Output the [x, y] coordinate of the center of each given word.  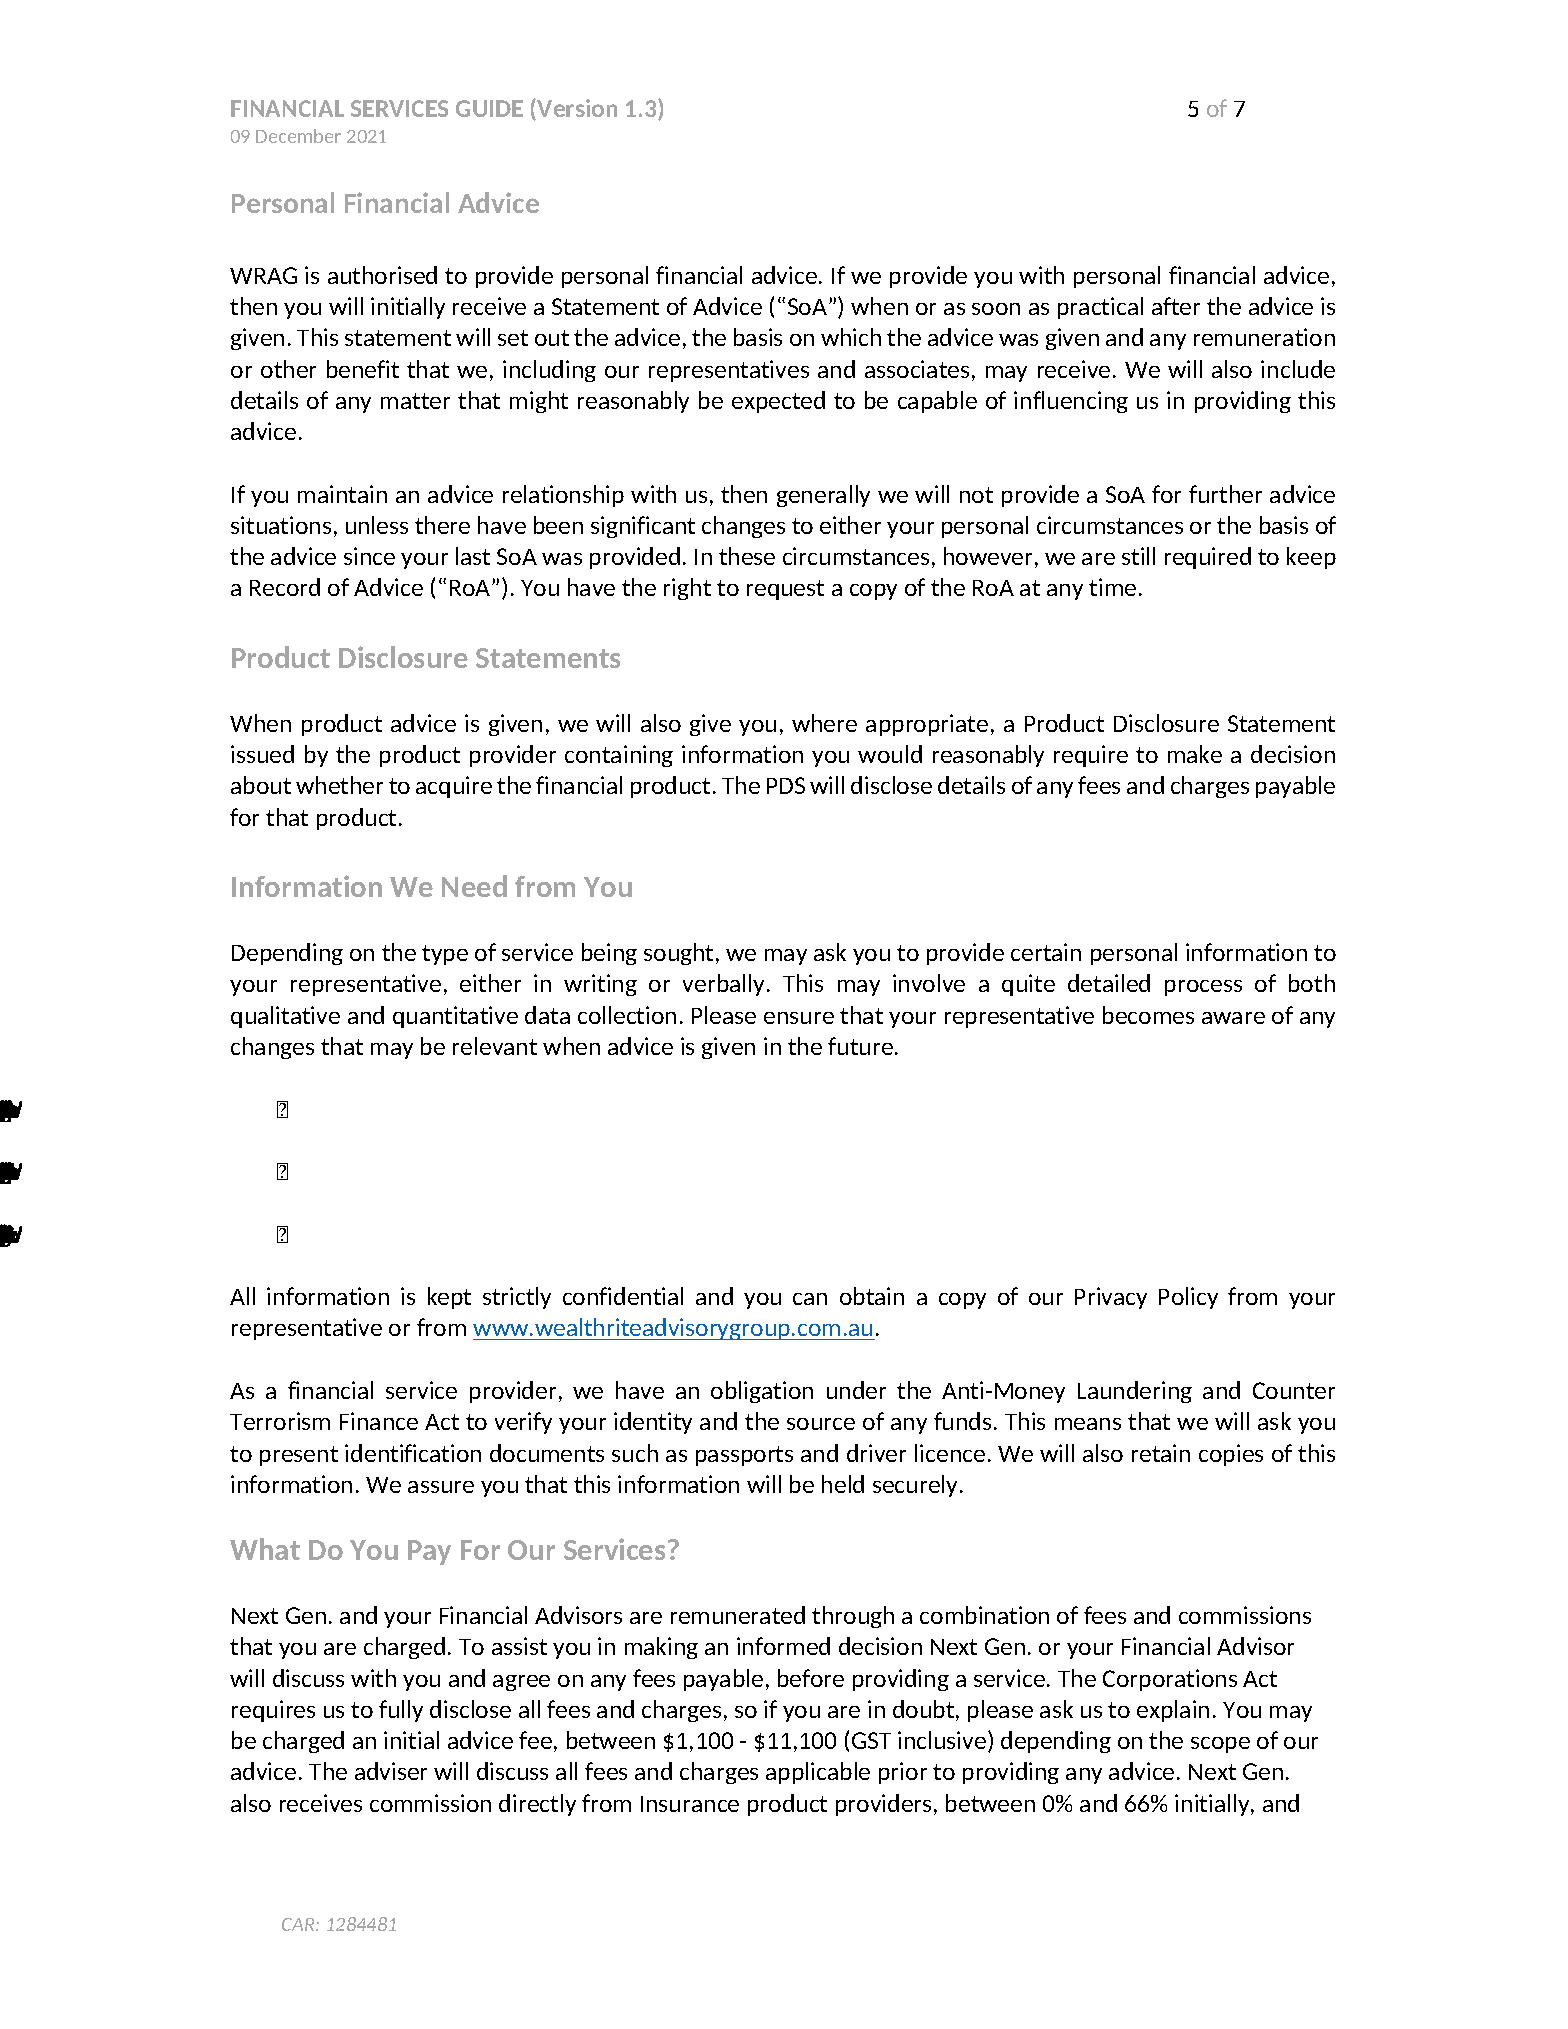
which [851, 337]
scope [1220, 1745]
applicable [818, 1773]
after [1176, 306]
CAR [299, 1924]
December [298, 136]
